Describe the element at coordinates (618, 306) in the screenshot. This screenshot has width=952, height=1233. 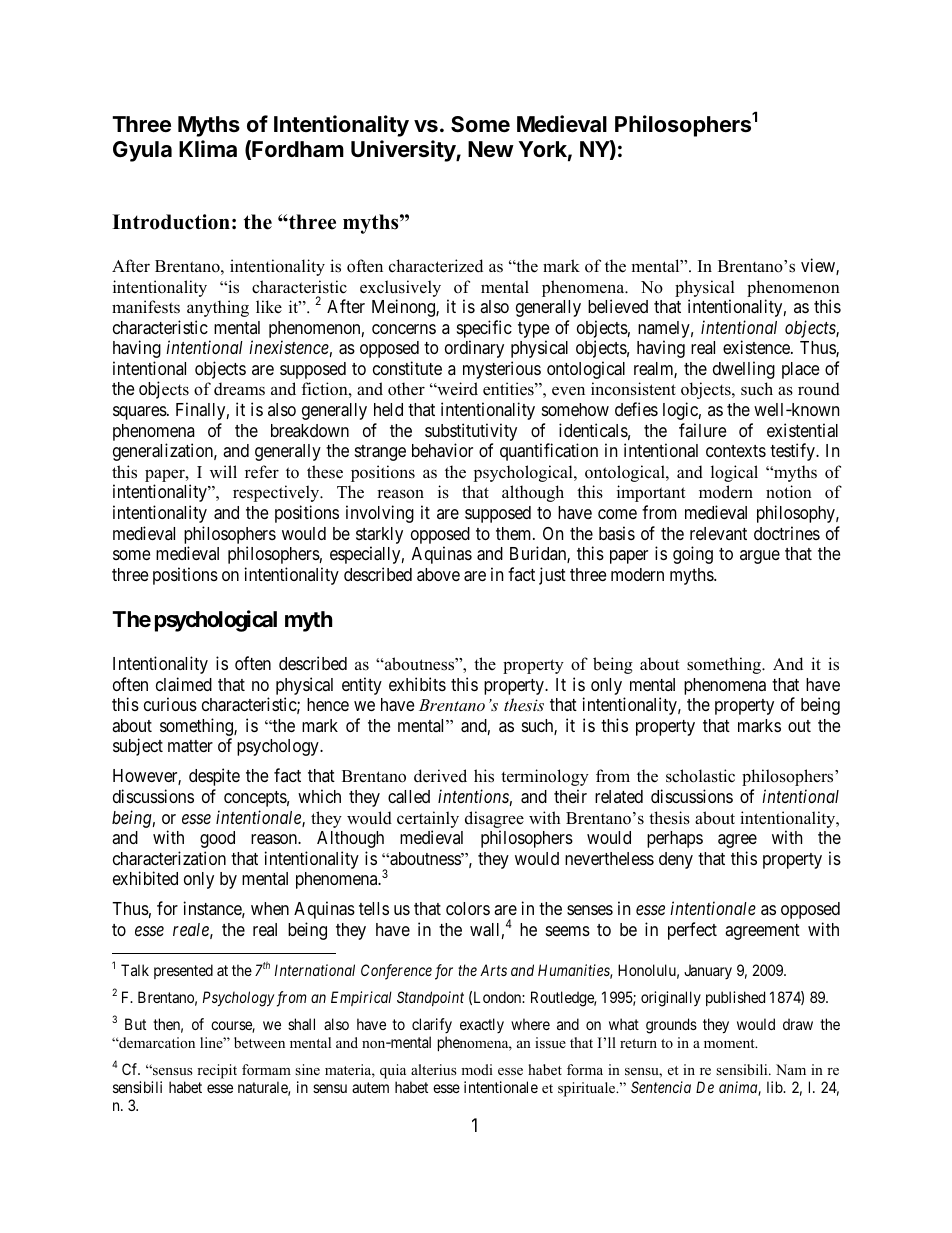
I see `believed` at that location.
